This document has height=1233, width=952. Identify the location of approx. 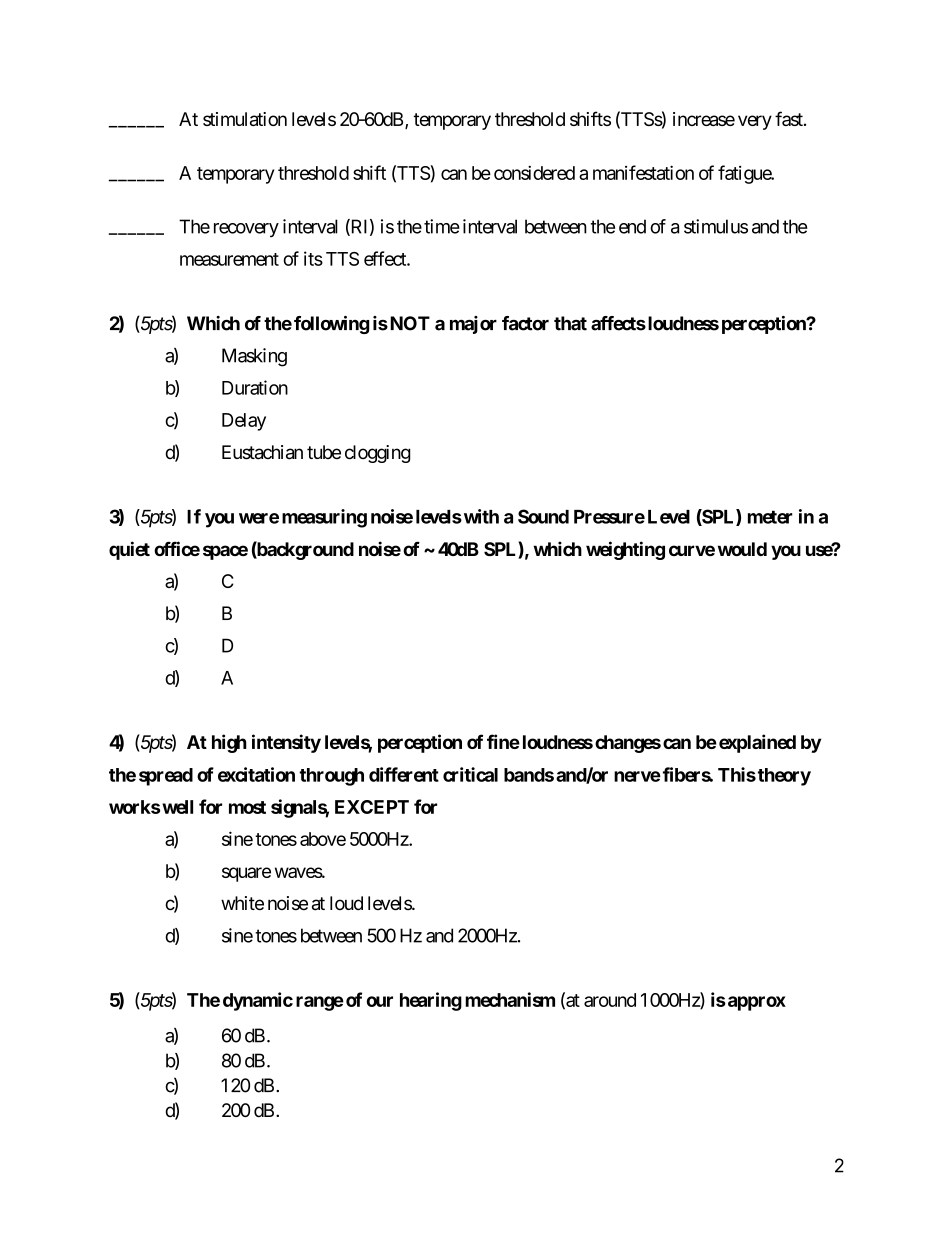
(755, 1003).
